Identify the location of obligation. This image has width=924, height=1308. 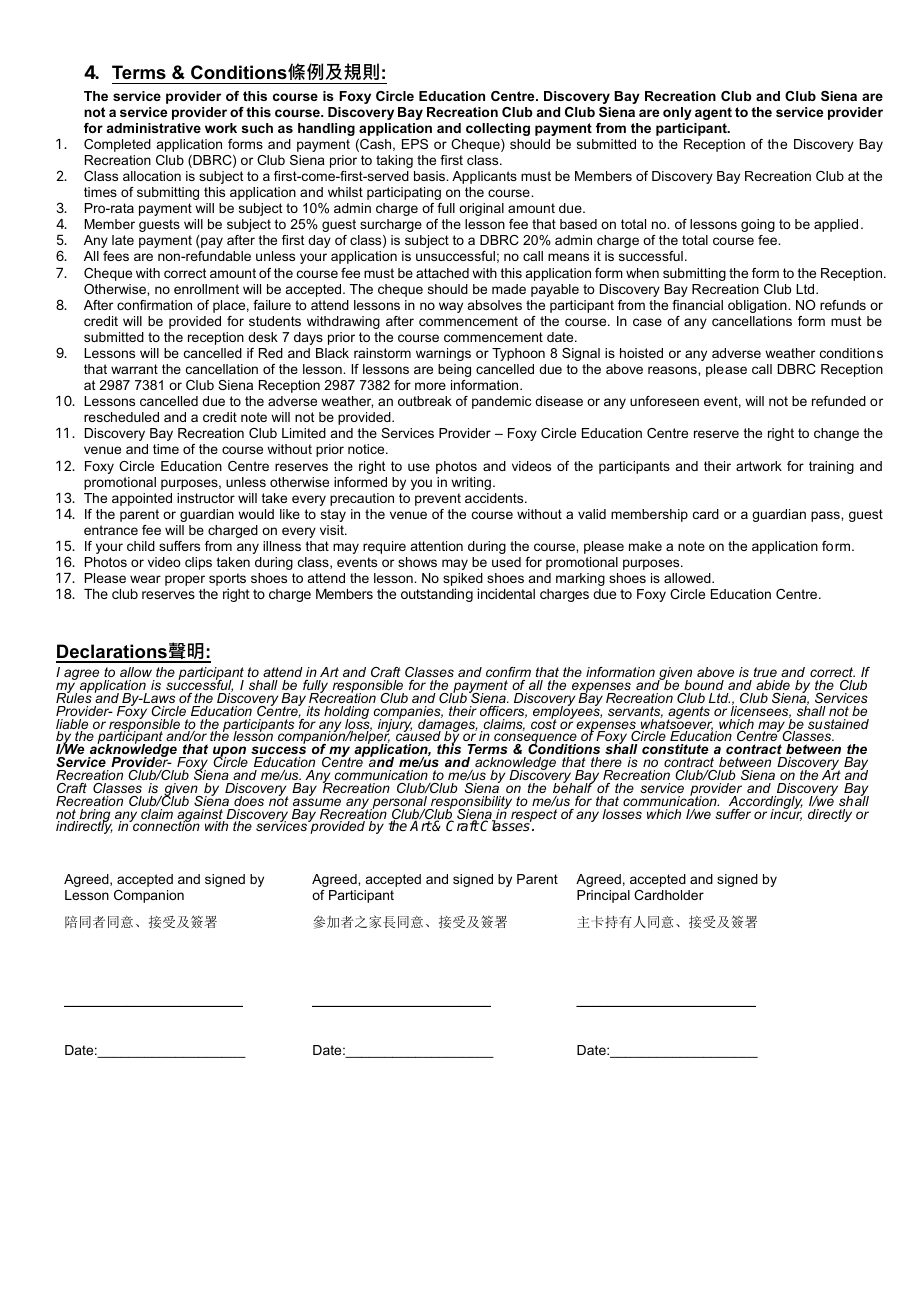
(758, 306).
